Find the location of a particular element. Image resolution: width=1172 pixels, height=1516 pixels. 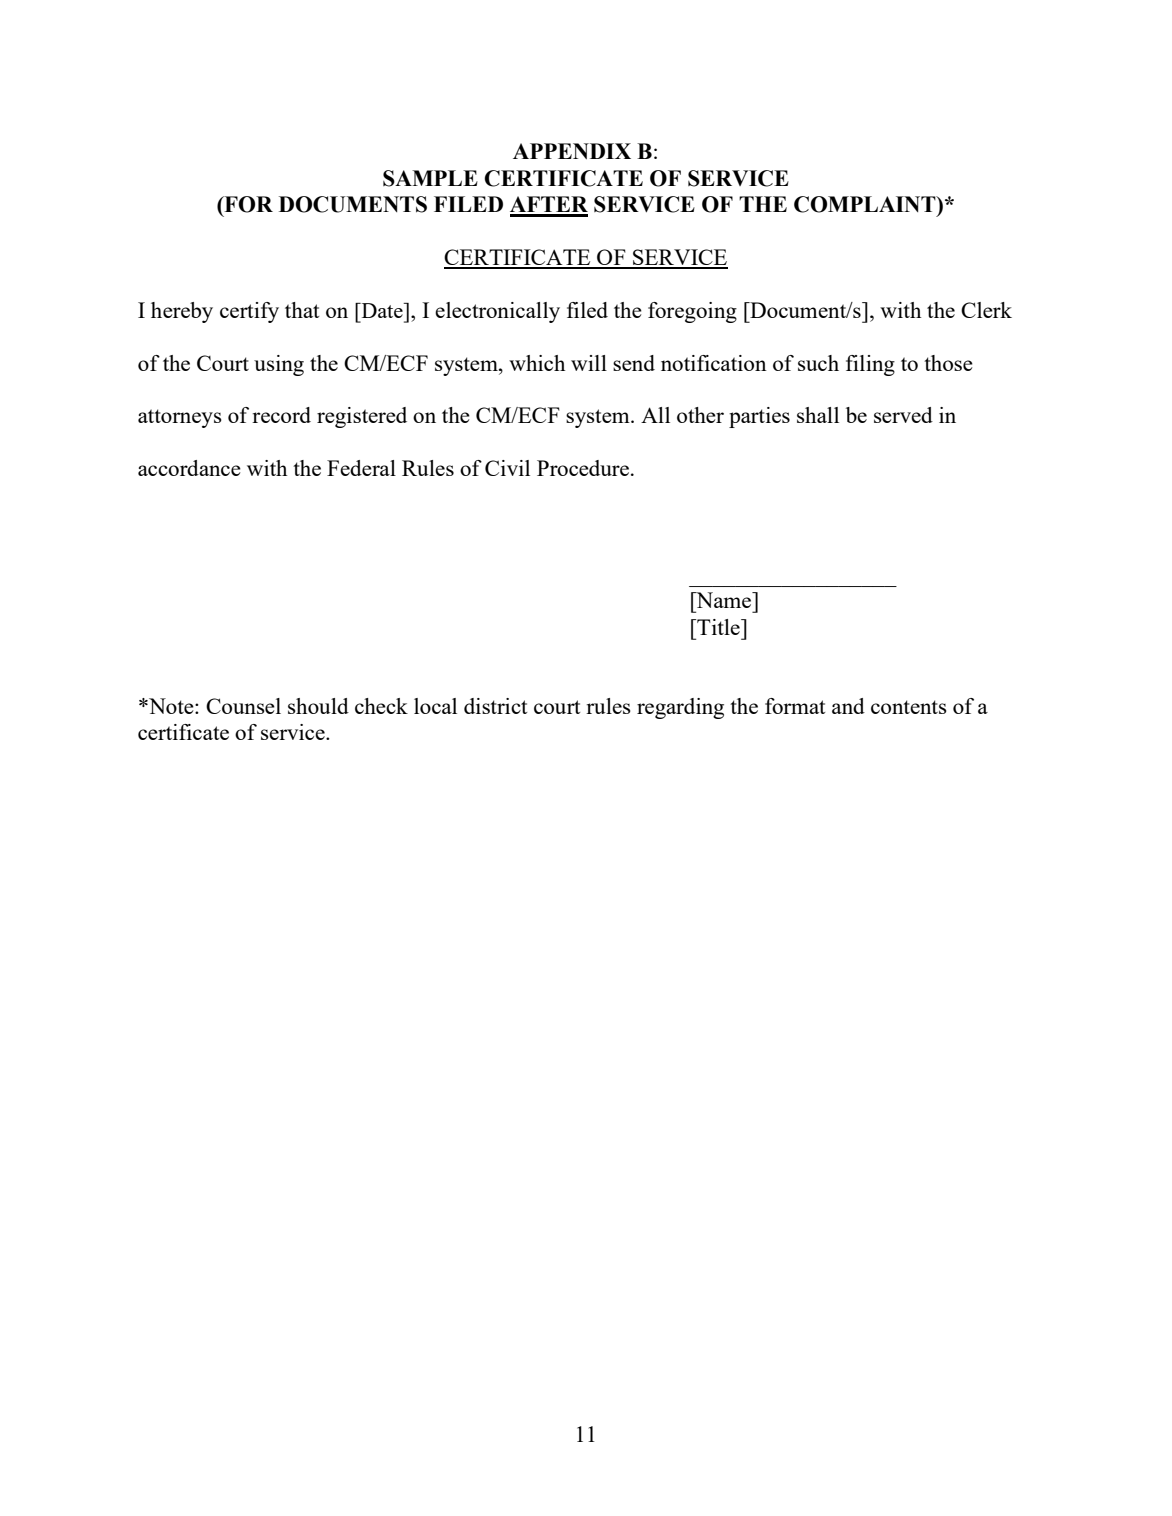

Procedure is located at coordinates (584, 468).
